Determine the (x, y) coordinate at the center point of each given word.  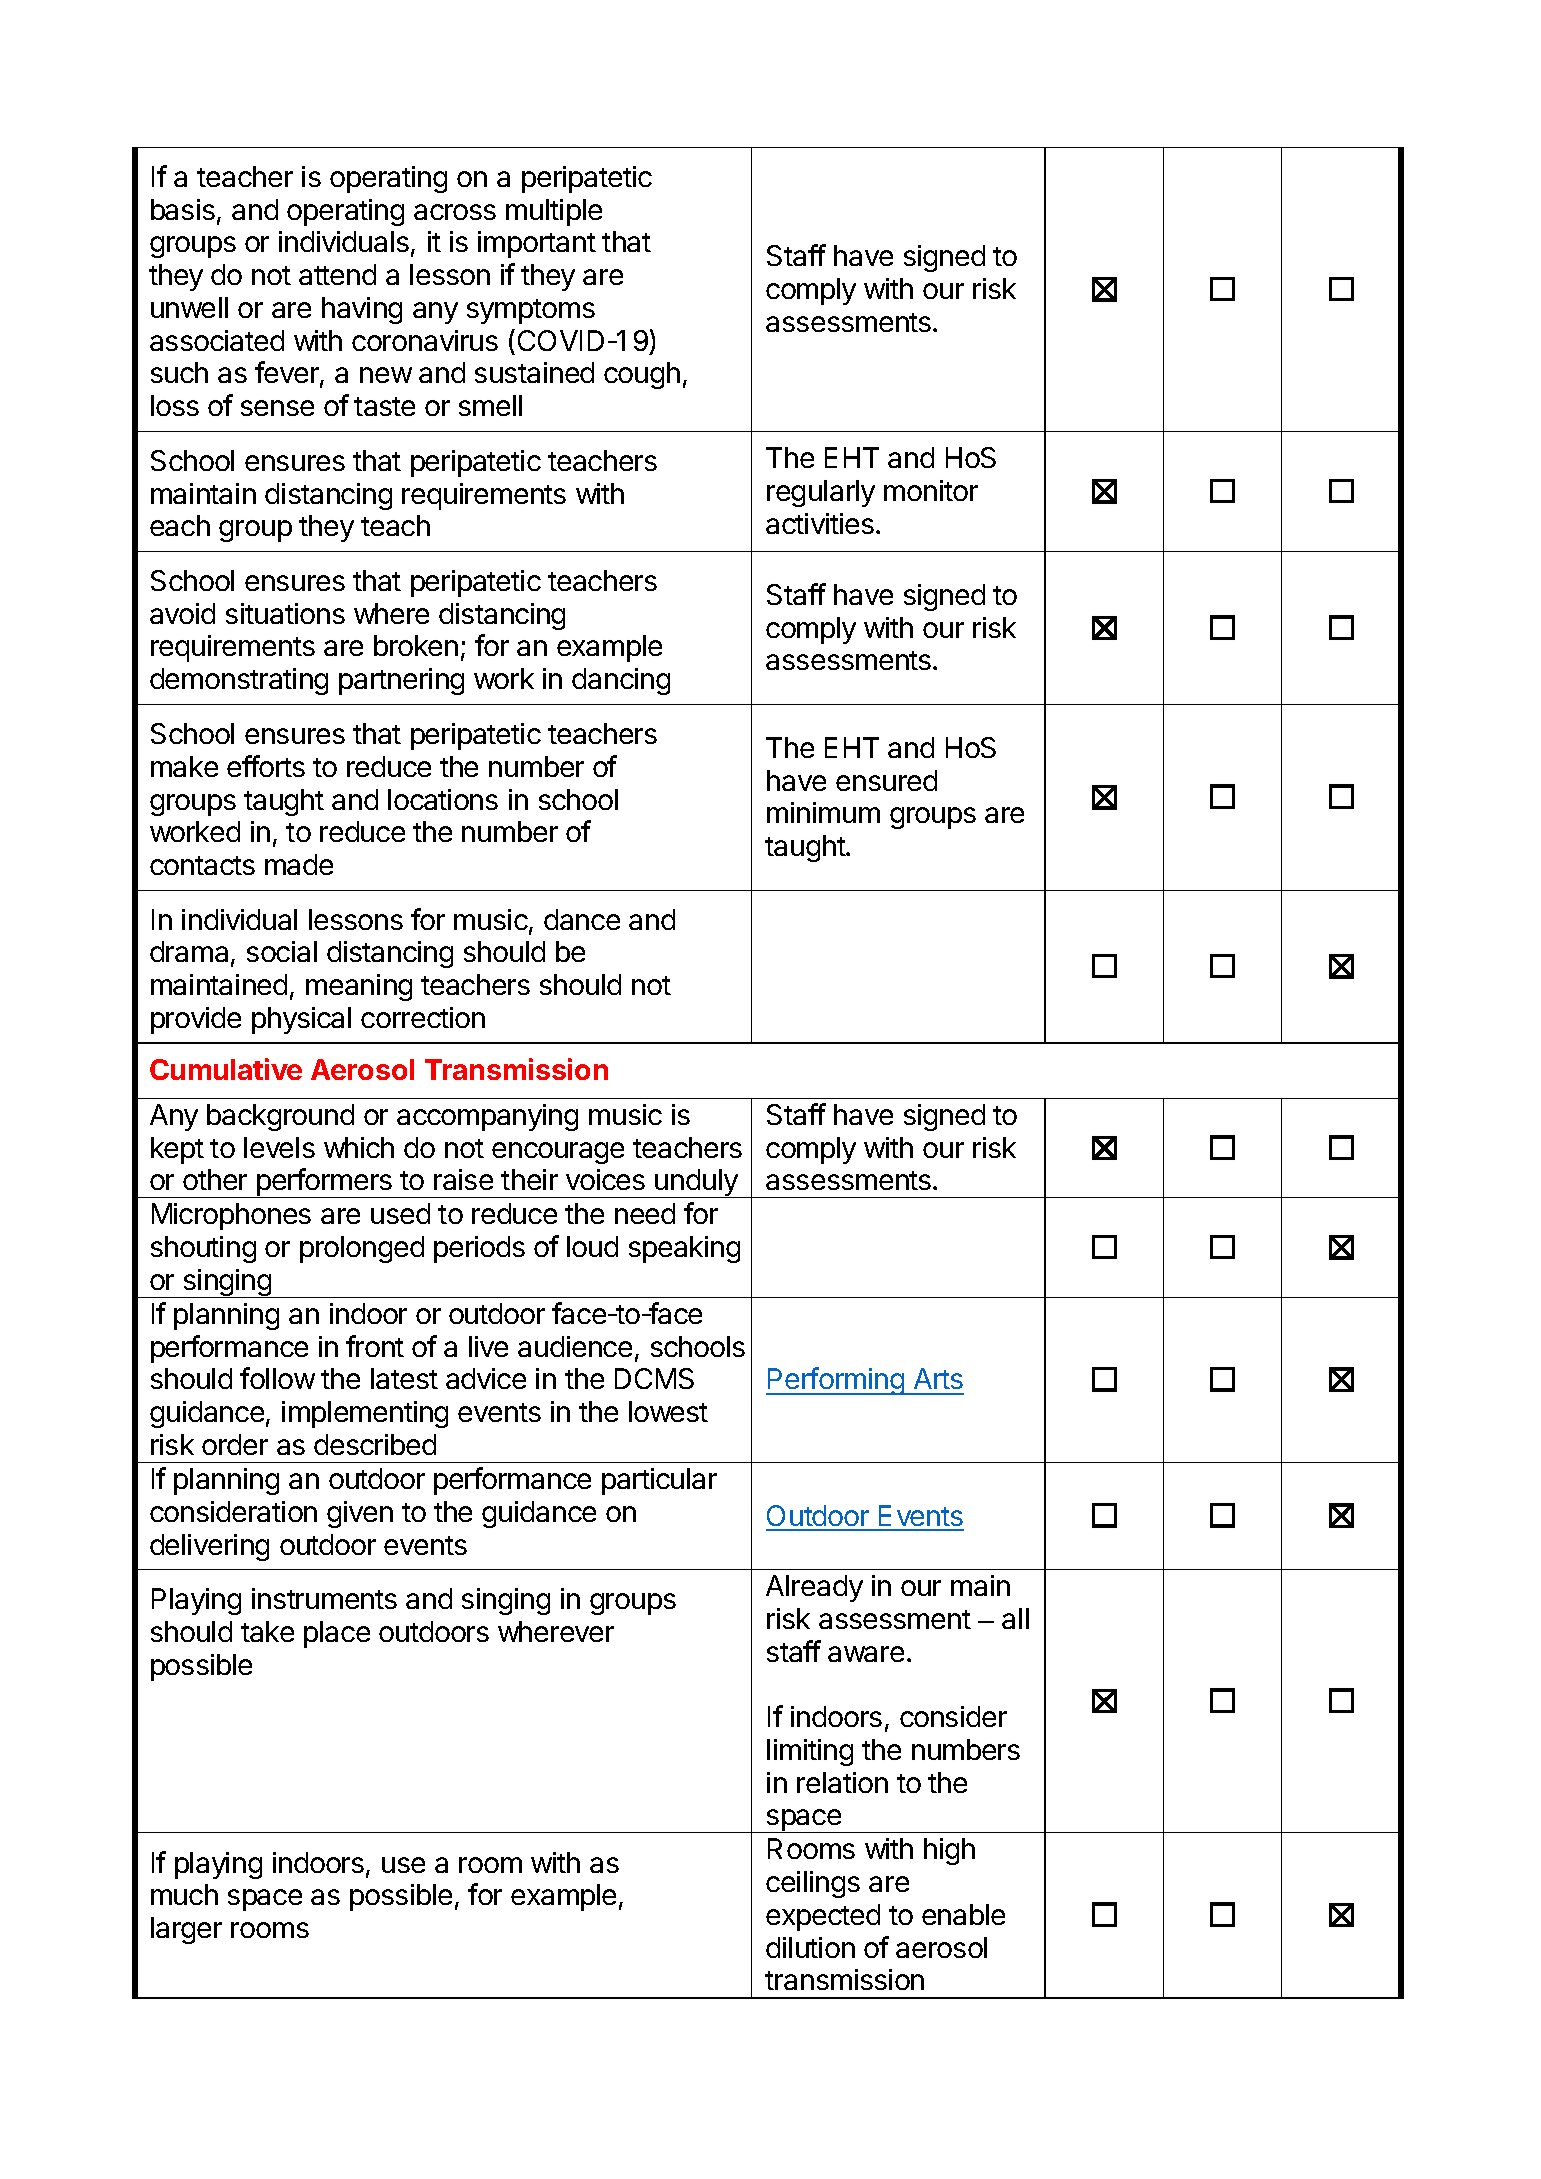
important (537, 244)
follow (277, 1378)
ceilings (813, 1884)
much (184, 1894)
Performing (836, 1381)
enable (963, 1914)
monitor (931, 490)
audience (575, 1346)
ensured (886, 780)
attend (337, 274)
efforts (266, 766)
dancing (621, 681)
